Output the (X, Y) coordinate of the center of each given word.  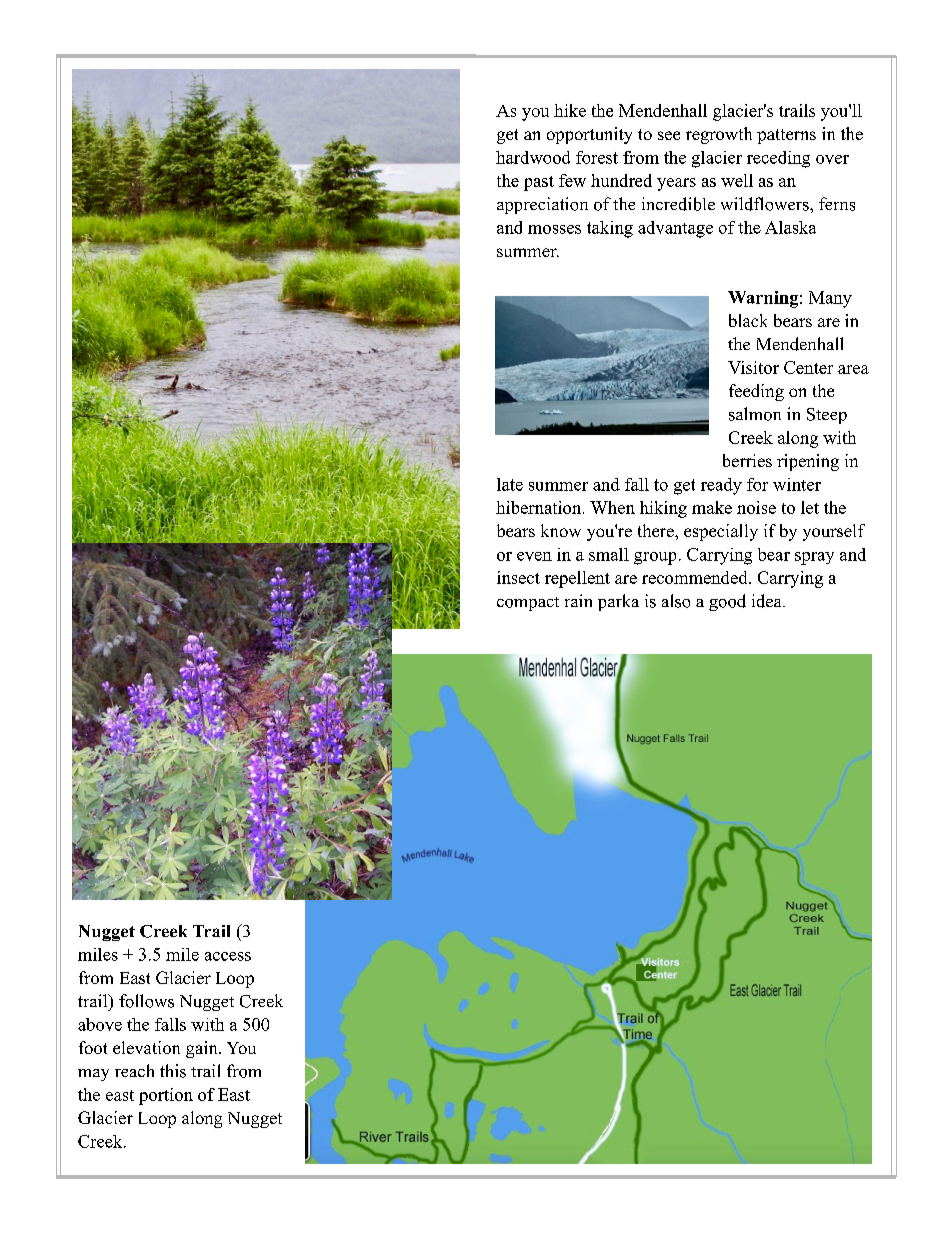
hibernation (540, 507)
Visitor (753, 367)
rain (578, 600)
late (510, 484)
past (539, 183)
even (534, 556)
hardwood (533, 157)
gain (203, 1049)
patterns (786, 136)
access (228, 956)
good (727, 602)
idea (768, 601)
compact (528, 604)
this (173, 1071)
